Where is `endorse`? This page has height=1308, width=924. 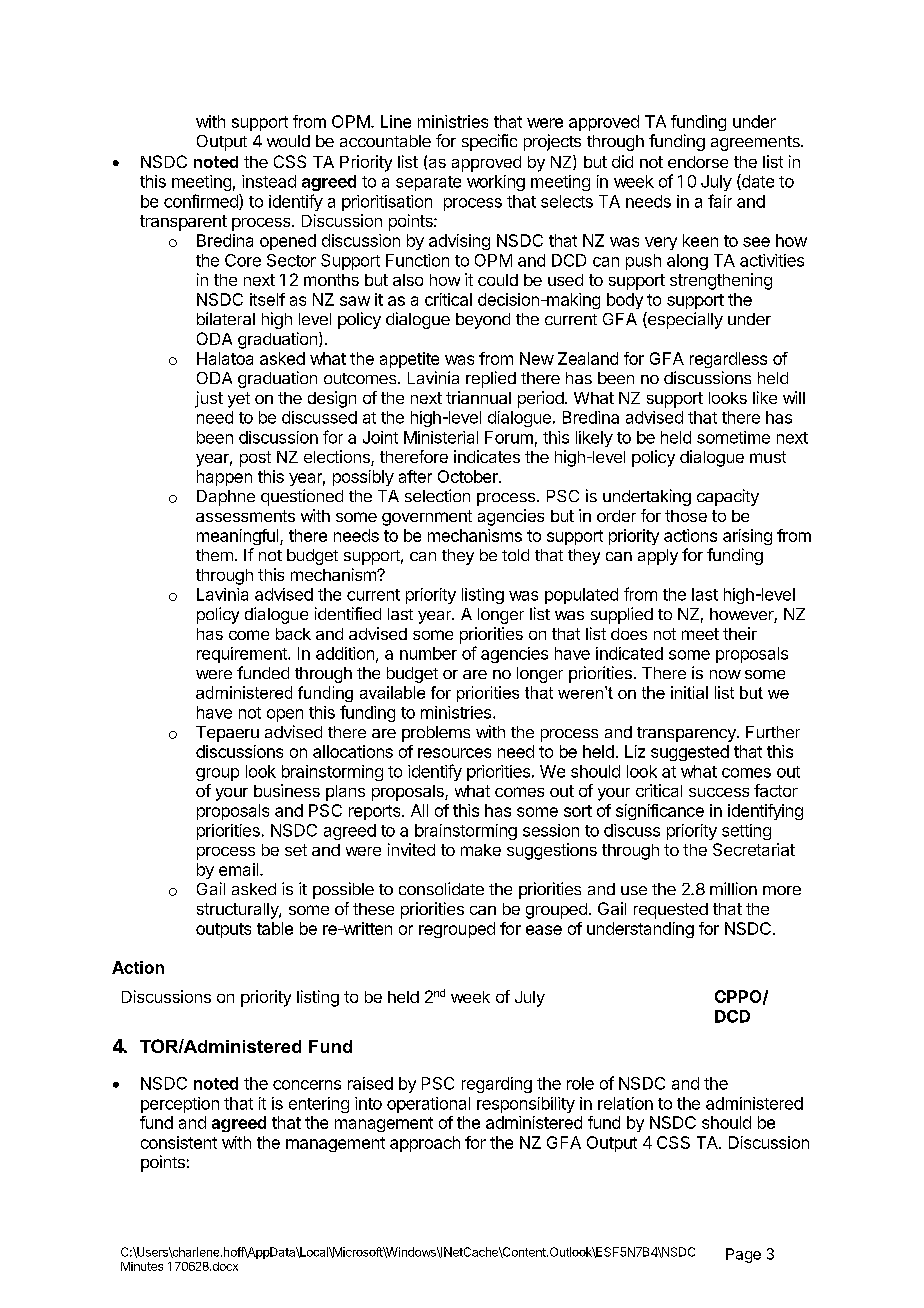
endorse is located at coordinates (698, 162).
